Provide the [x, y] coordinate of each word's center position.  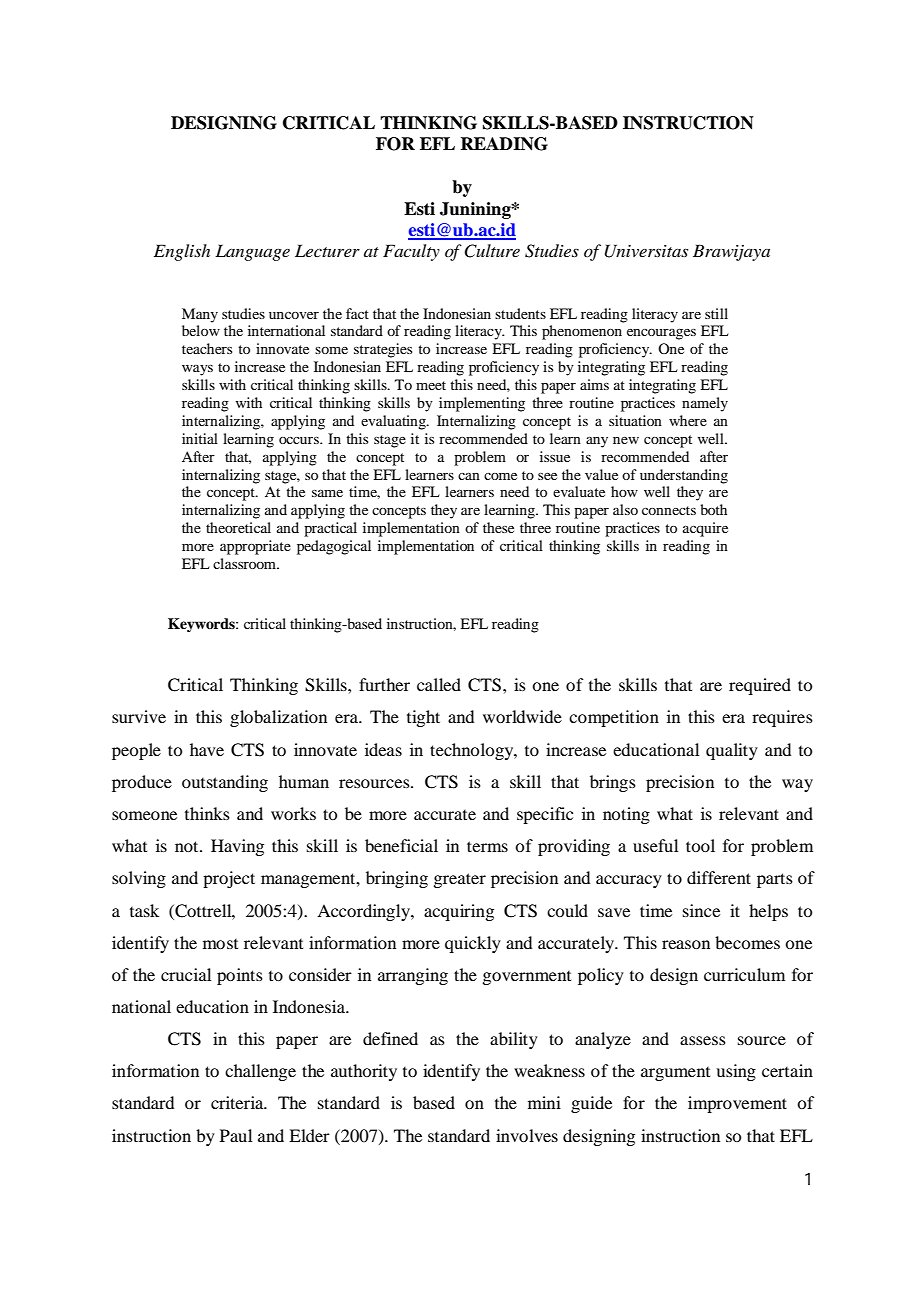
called [439, 684]
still [716, 313]
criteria [238, 1102]
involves [527, 1135]
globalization [278, 718]
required [760, 686]
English [182, 252]
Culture [492, 251]
